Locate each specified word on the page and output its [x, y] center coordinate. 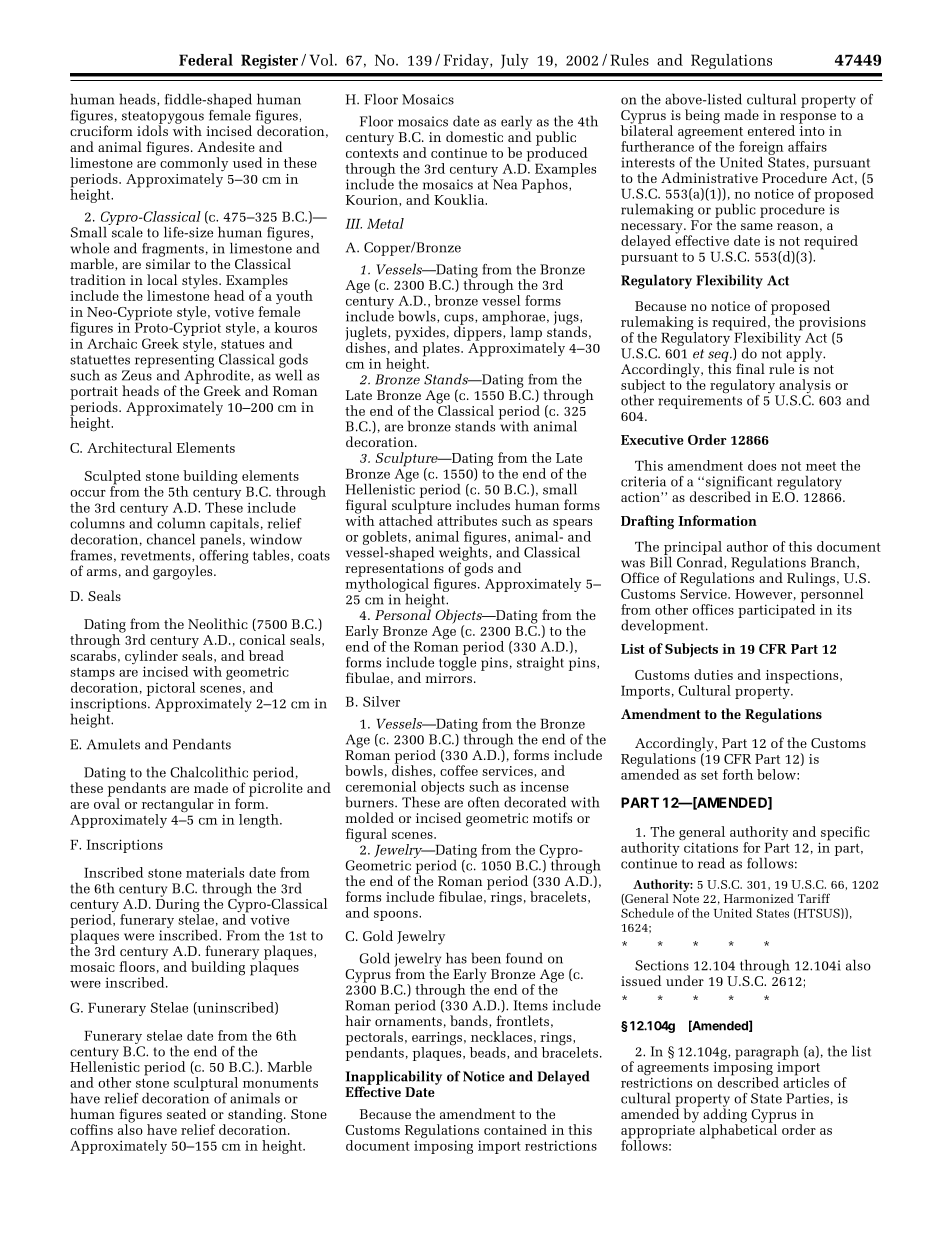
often [484, 802]
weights [464, 553]
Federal [206, 60]
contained [515, 1129]
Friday [467, 61]
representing [174, 361]
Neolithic [218, 623]
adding [725, 1115]
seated [186, 1113]
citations [710, 846]
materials [215, 872]
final [750, 368]
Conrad [701, 561]
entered [771, 130]
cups [460, 320]
